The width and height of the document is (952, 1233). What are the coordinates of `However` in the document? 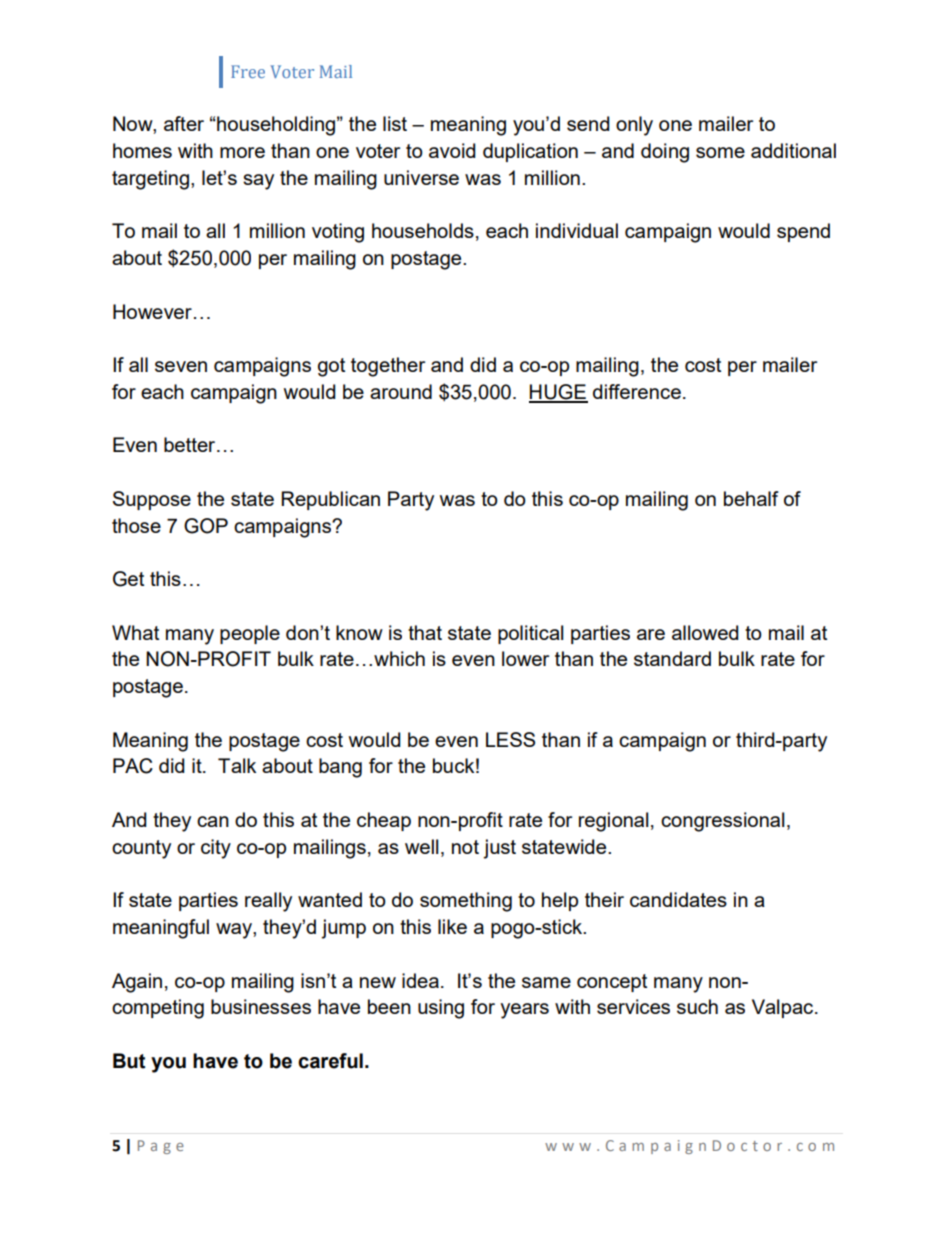 It's located at (152, 311).
